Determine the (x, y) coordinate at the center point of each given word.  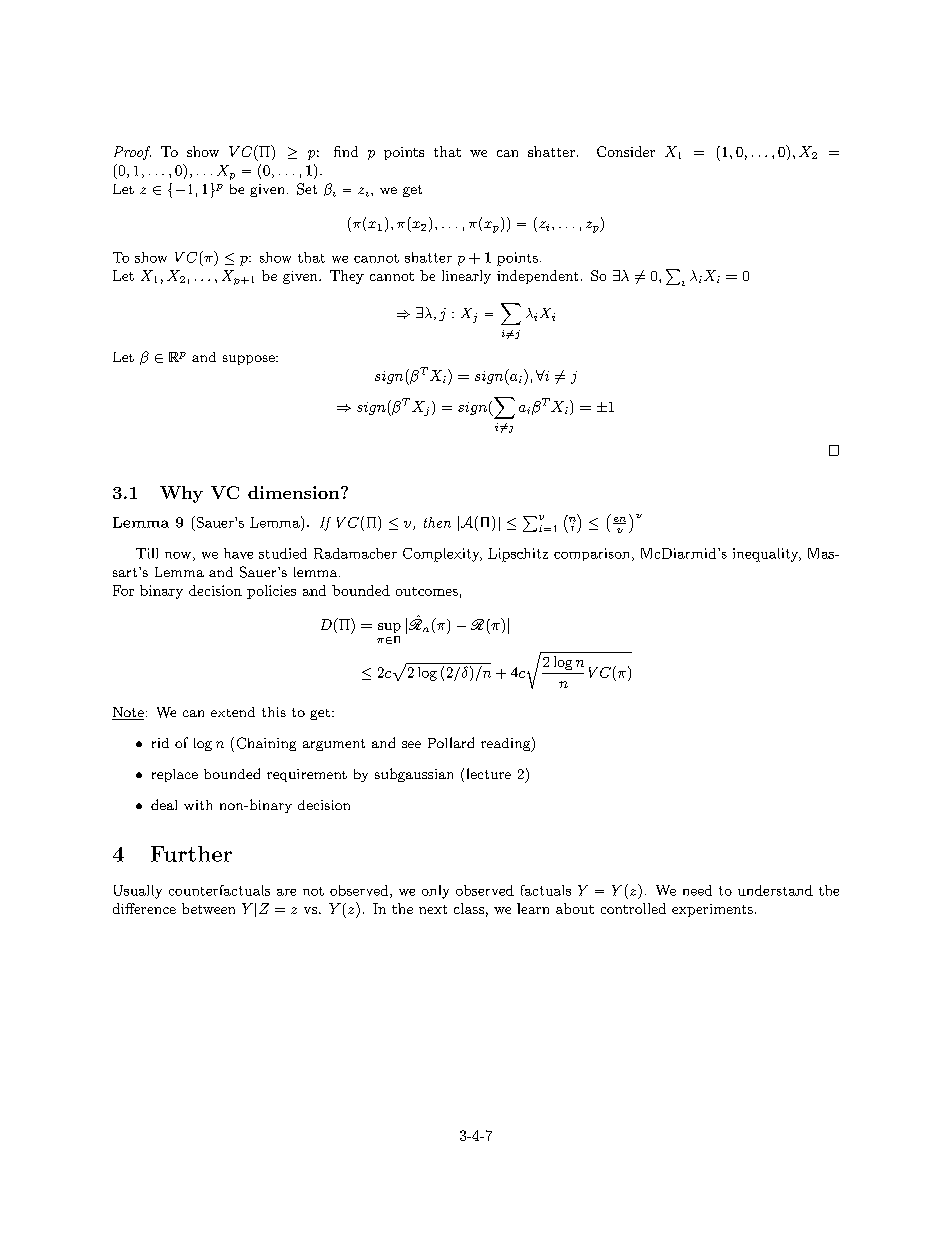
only (435, 892)
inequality (766, 555)
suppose (250, 360)
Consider (626, 151)
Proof (132, 153)
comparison (591, 554)
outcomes (427, 591)
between (208, 908)
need (697, 890)
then (437, 522)
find (346, 151)
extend (233, 712)
